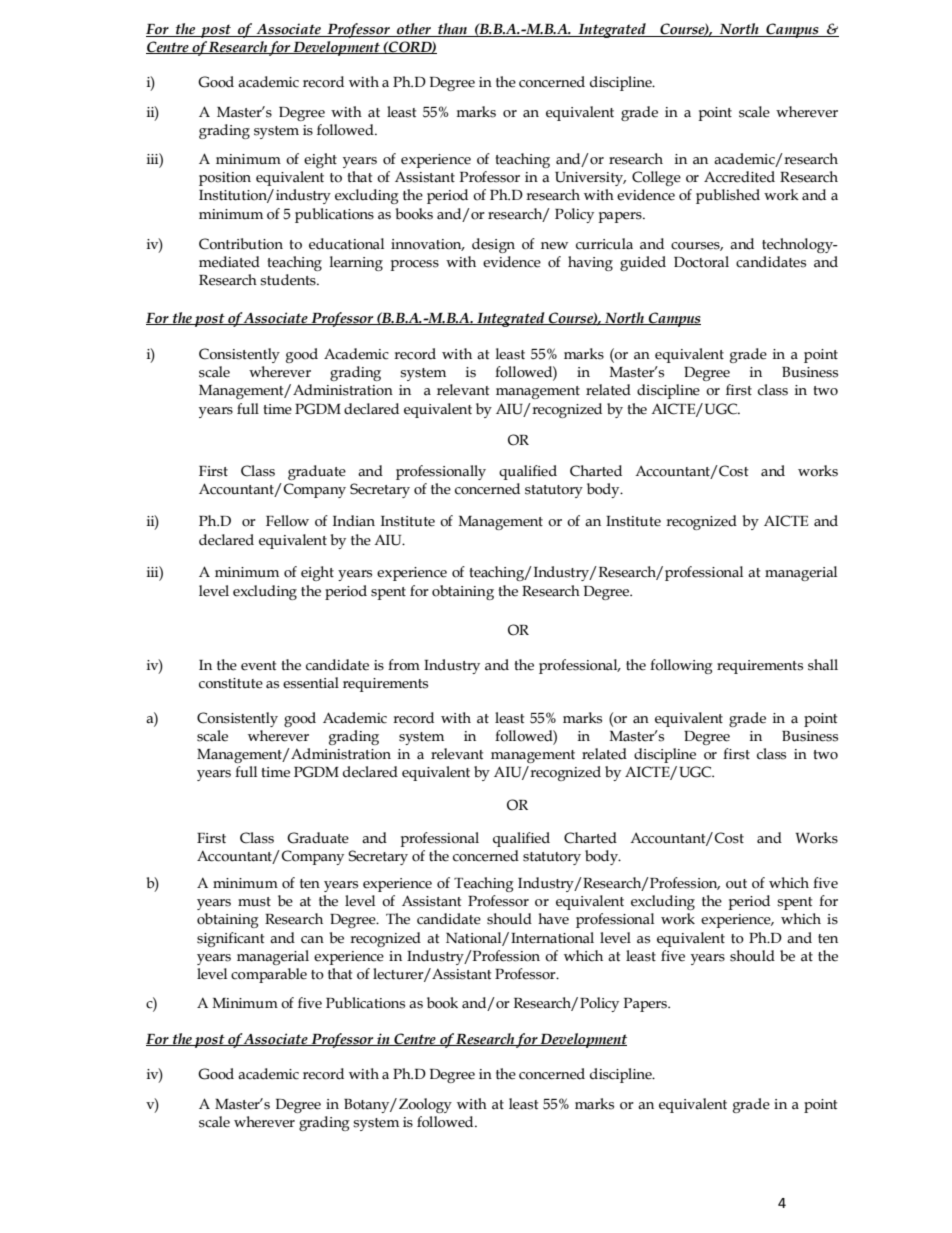 The width and height of the screenshot is (952, 1233). I want to click on from, so click(404, 665).
